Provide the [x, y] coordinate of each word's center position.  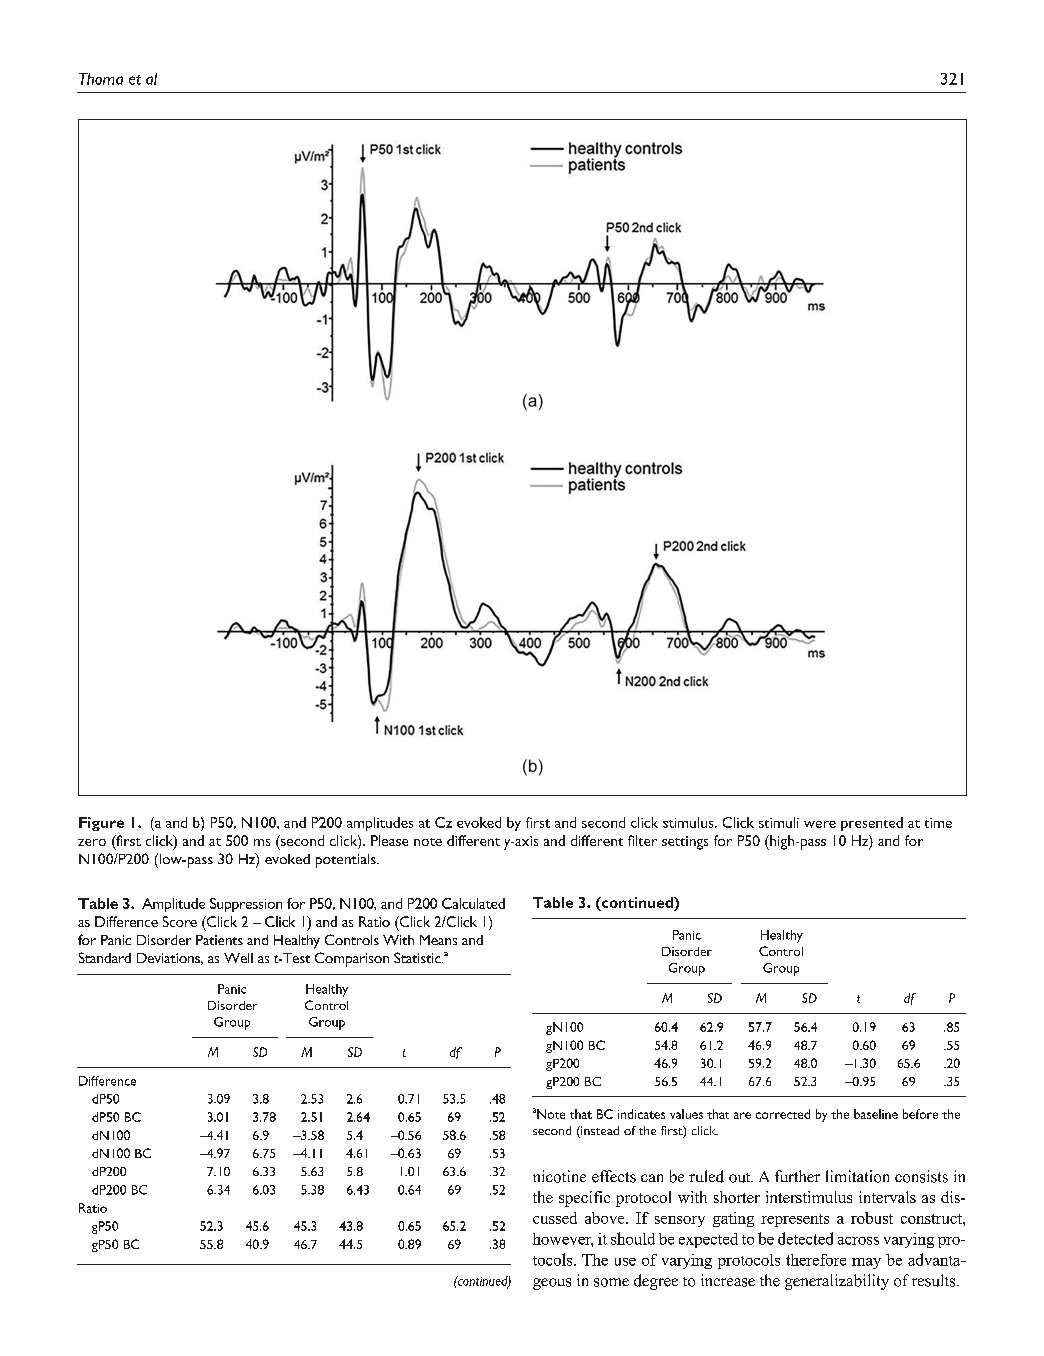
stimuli [779, 822]
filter [642, 840]
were [820, 824]
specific [584, 1199]
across [858, 1241]
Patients [219, 940]
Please [389, 840]
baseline [876, 1114]
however [563, 1240]
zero [92, 842]
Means [438, 940]
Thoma [101, 79]
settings [685, 843]
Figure [101, 824]
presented [872, 824]
